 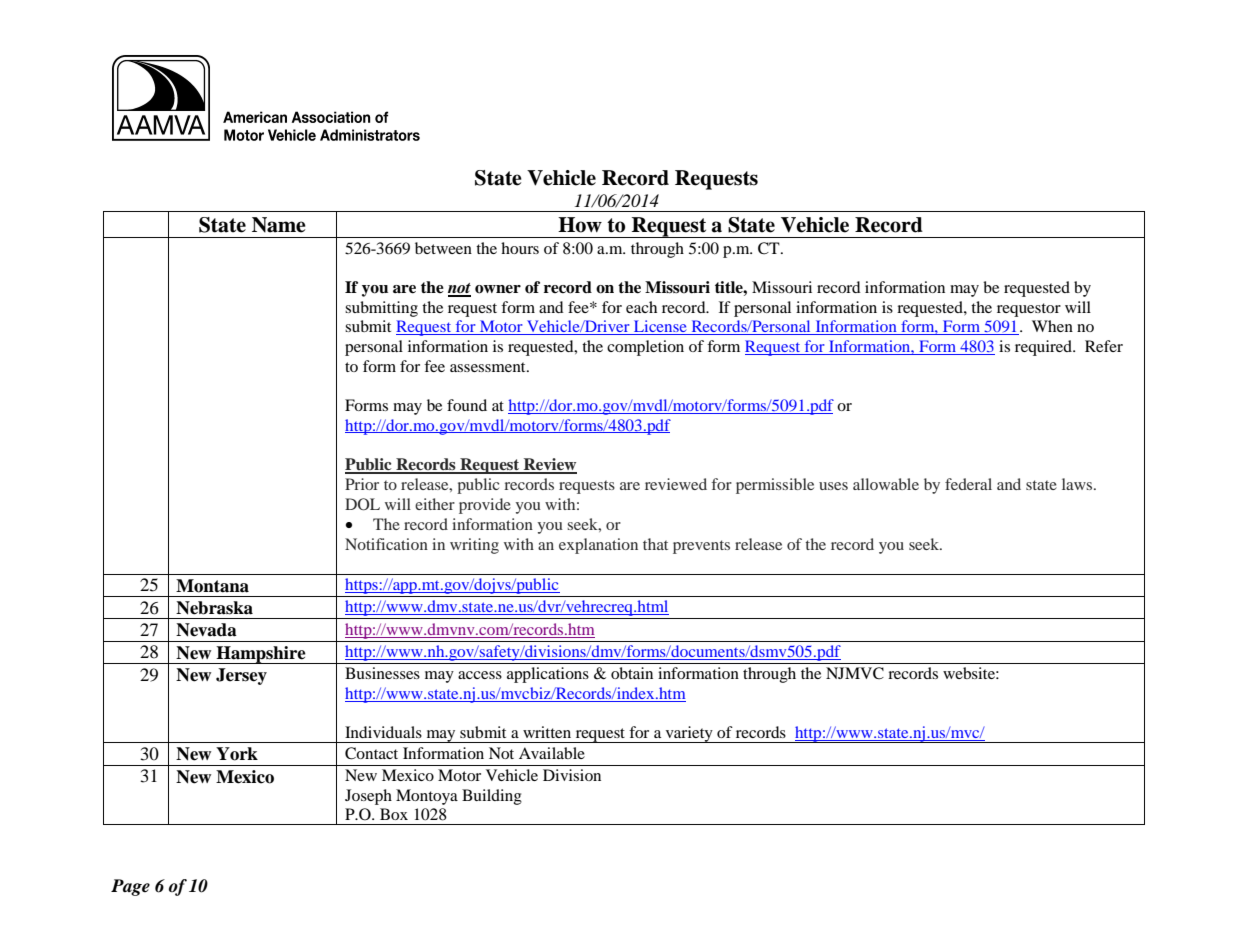 I want to click on How, so click(x=580, y=225).
